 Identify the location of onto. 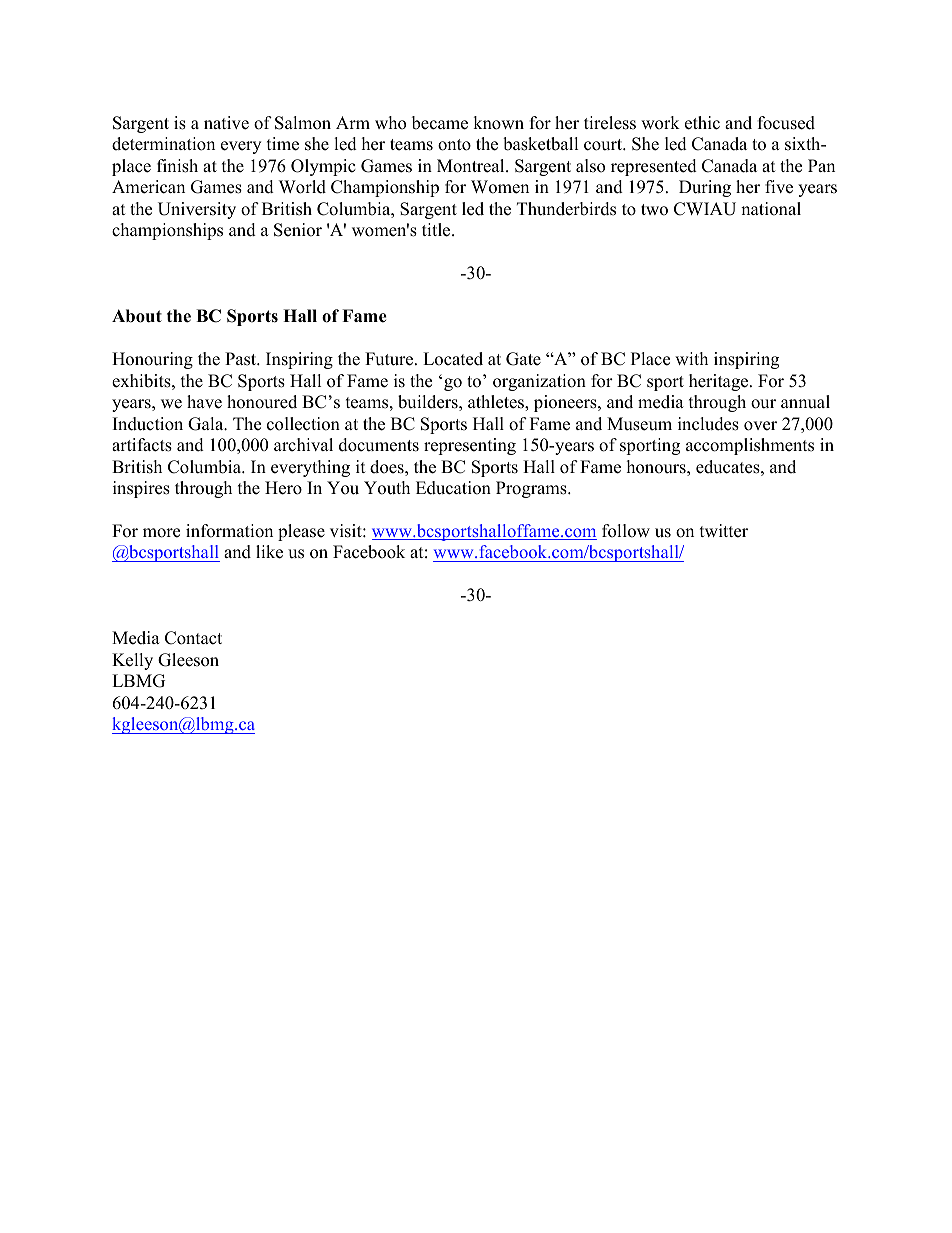
(454, 145).
